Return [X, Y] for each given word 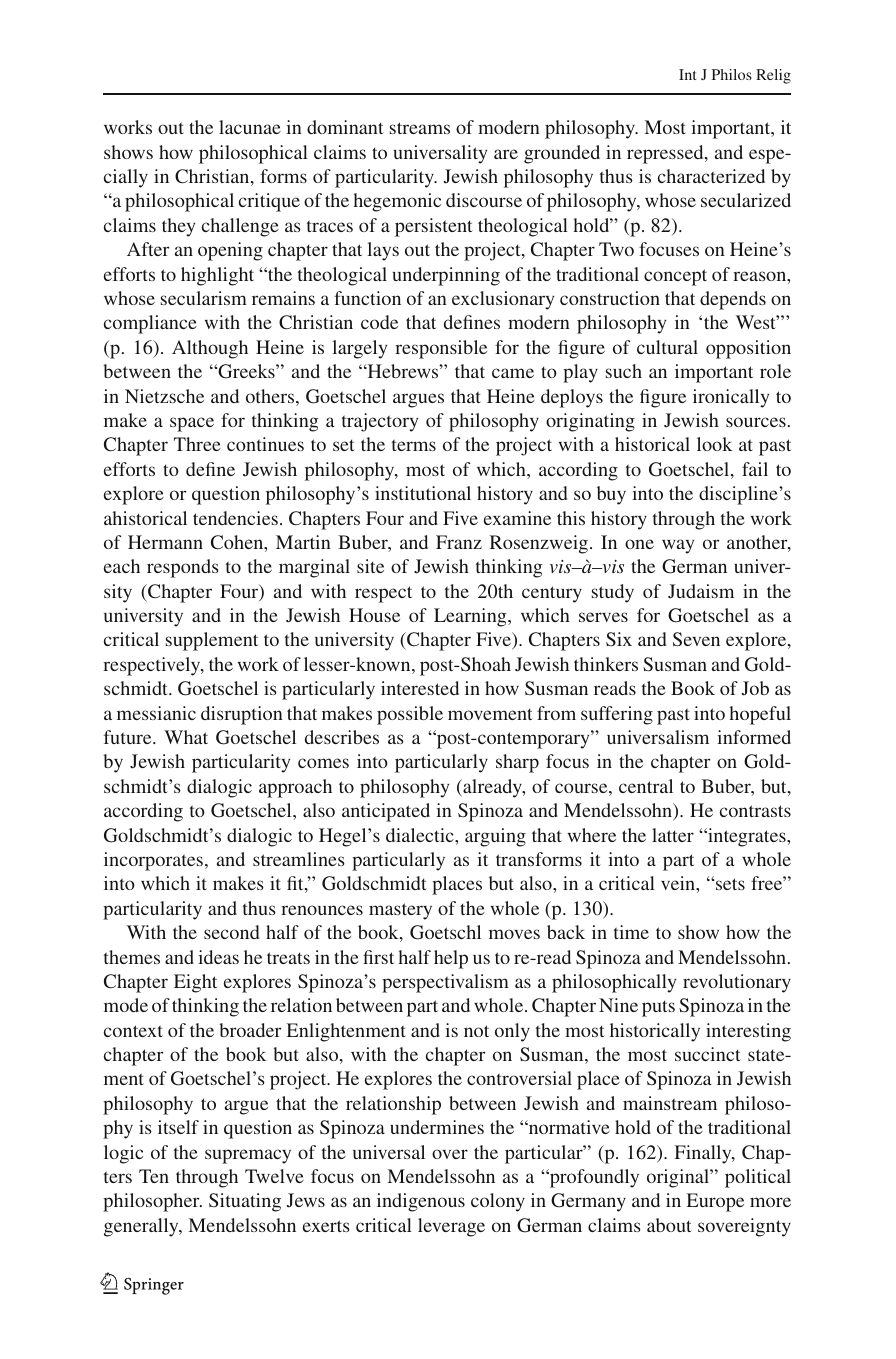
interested [420, 688]
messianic [156, 713]
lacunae [250, 127]
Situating [245, 1202]
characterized [711, 176]
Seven [696, 639]
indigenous [421, 1202]
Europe [715, 1202]
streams [420, 128]
